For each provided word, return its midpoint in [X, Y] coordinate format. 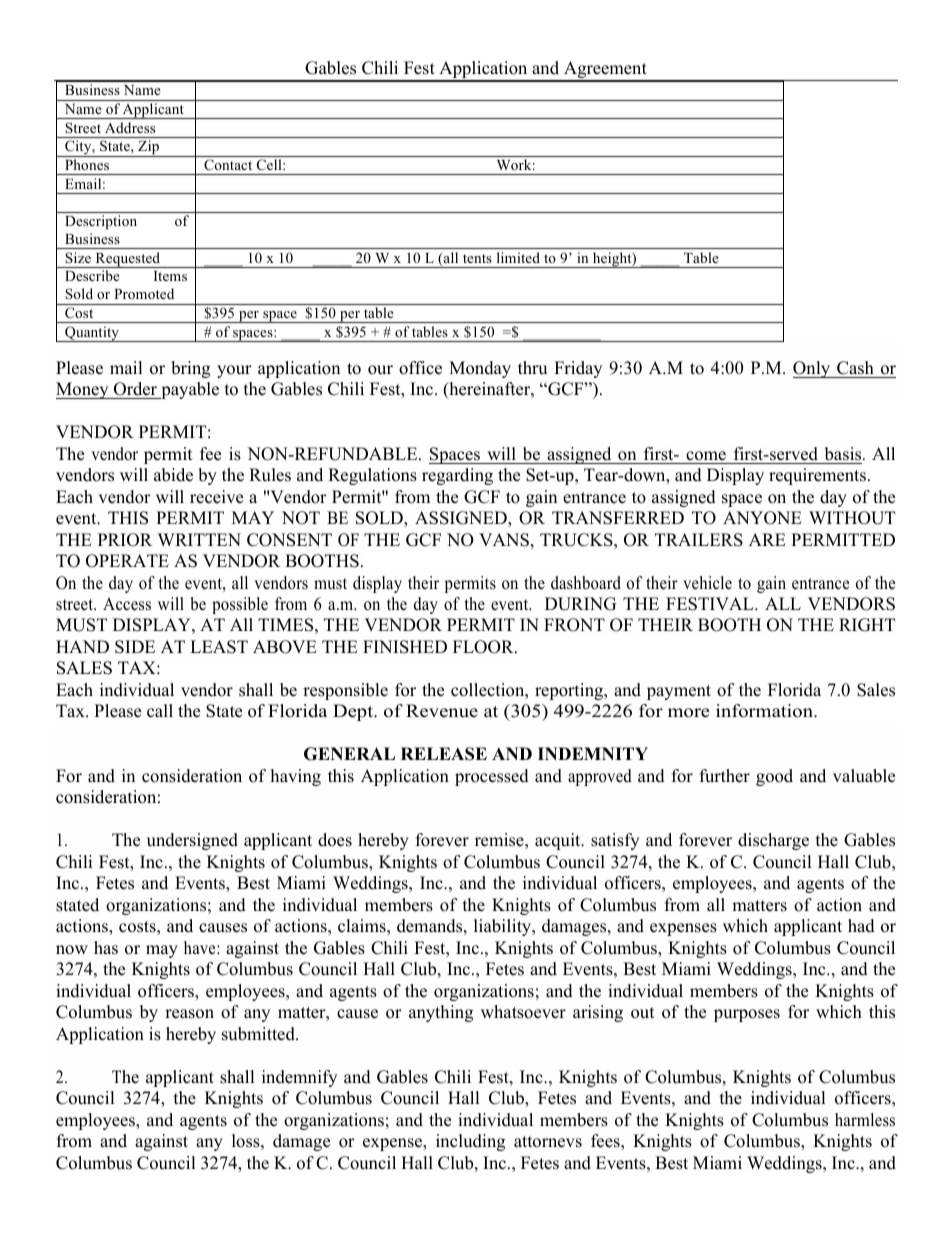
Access [127, 604]
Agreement [605, 71]
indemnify [299, 1078]
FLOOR [484, 647]
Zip [149, 148]
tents [477, 258]
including [470, 1142]
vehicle [707, 583]
